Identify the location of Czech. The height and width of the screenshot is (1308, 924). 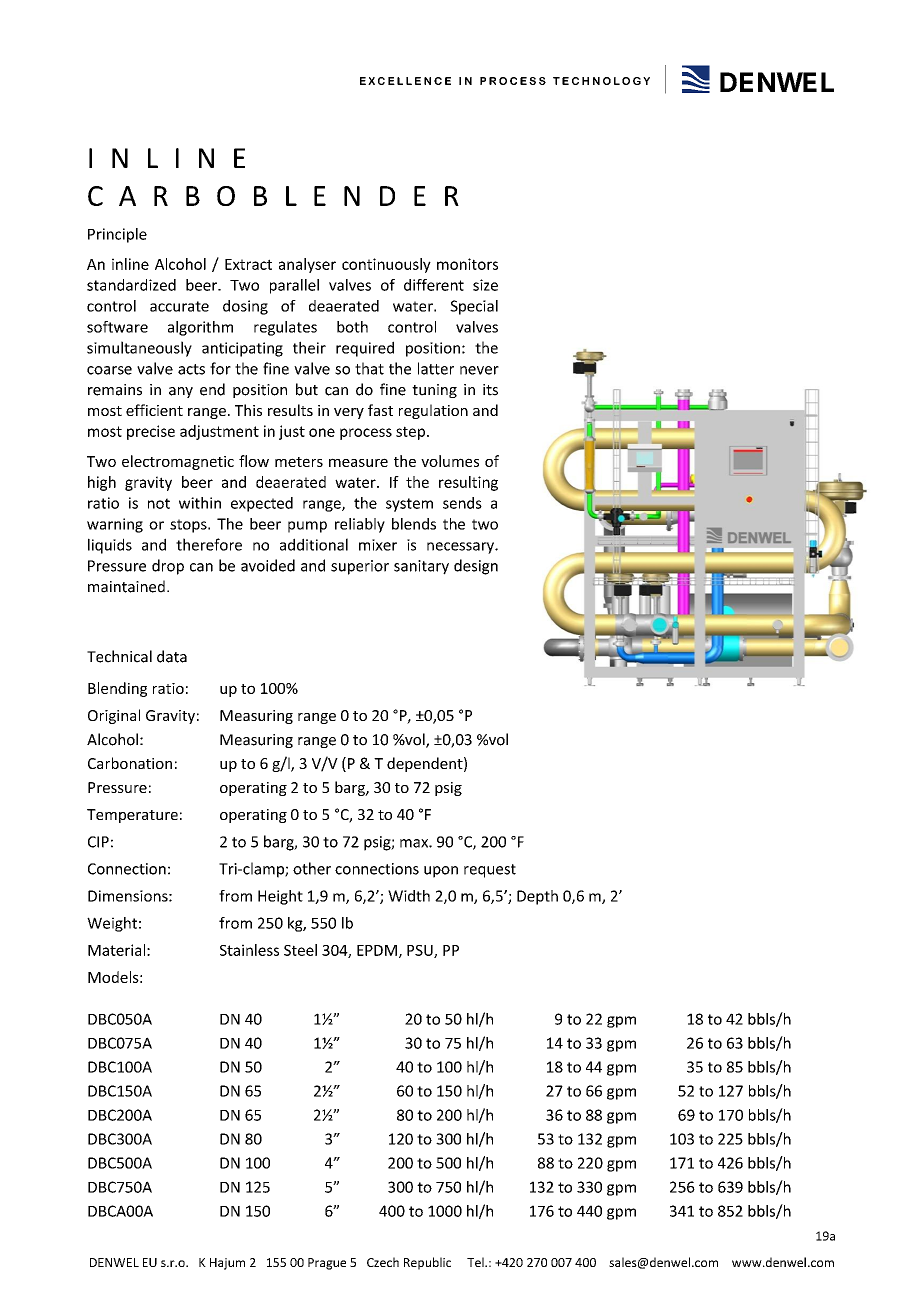
(383, 1262).
